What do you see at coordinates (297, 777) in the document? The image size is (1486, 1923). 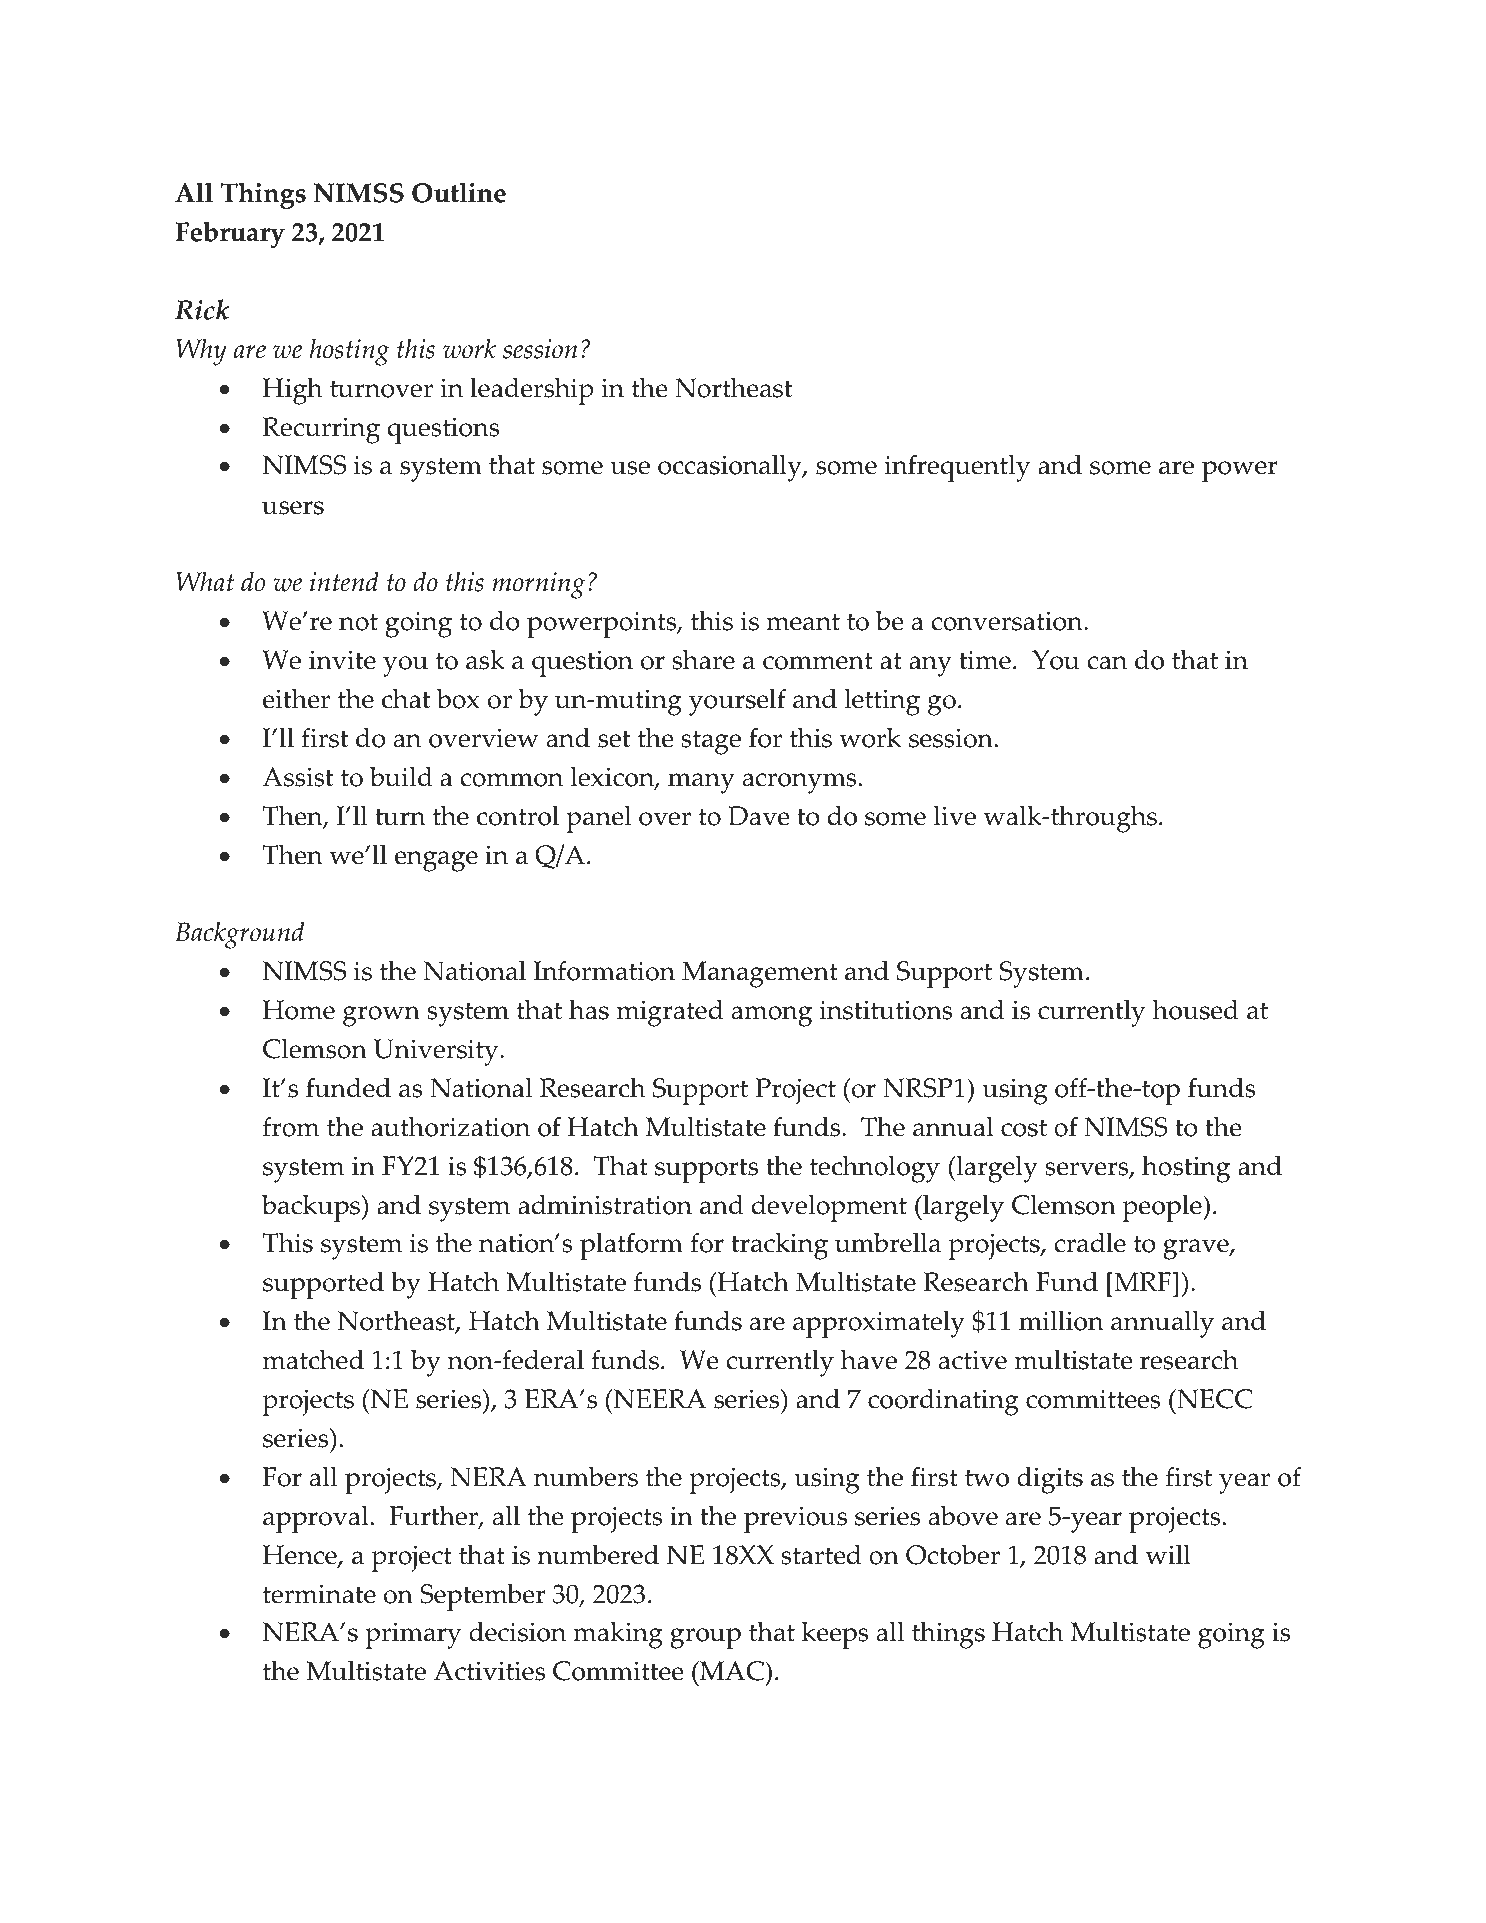 I see `Assist` at bounding box center [297, 777].
